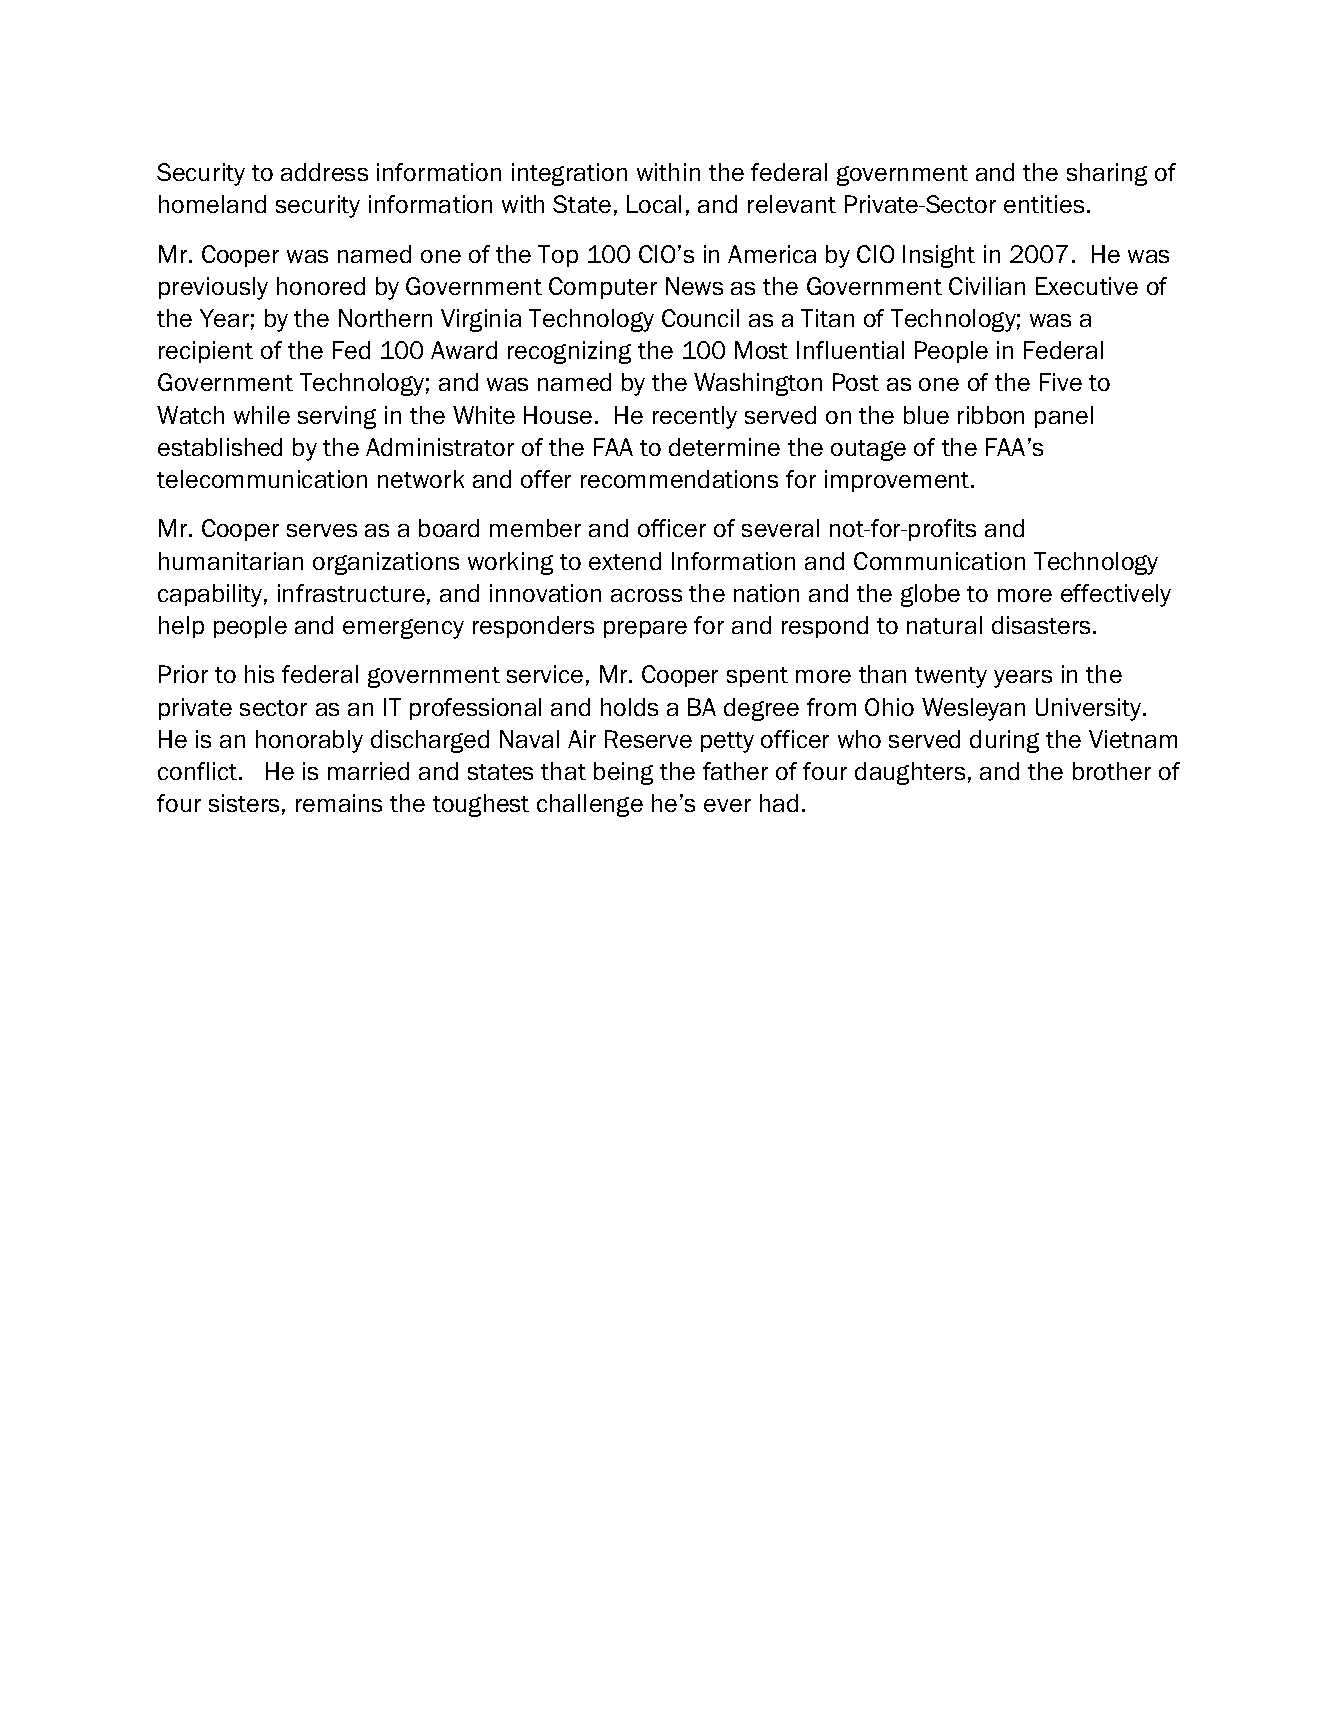  I want to click on Local, so click(654, 204).
